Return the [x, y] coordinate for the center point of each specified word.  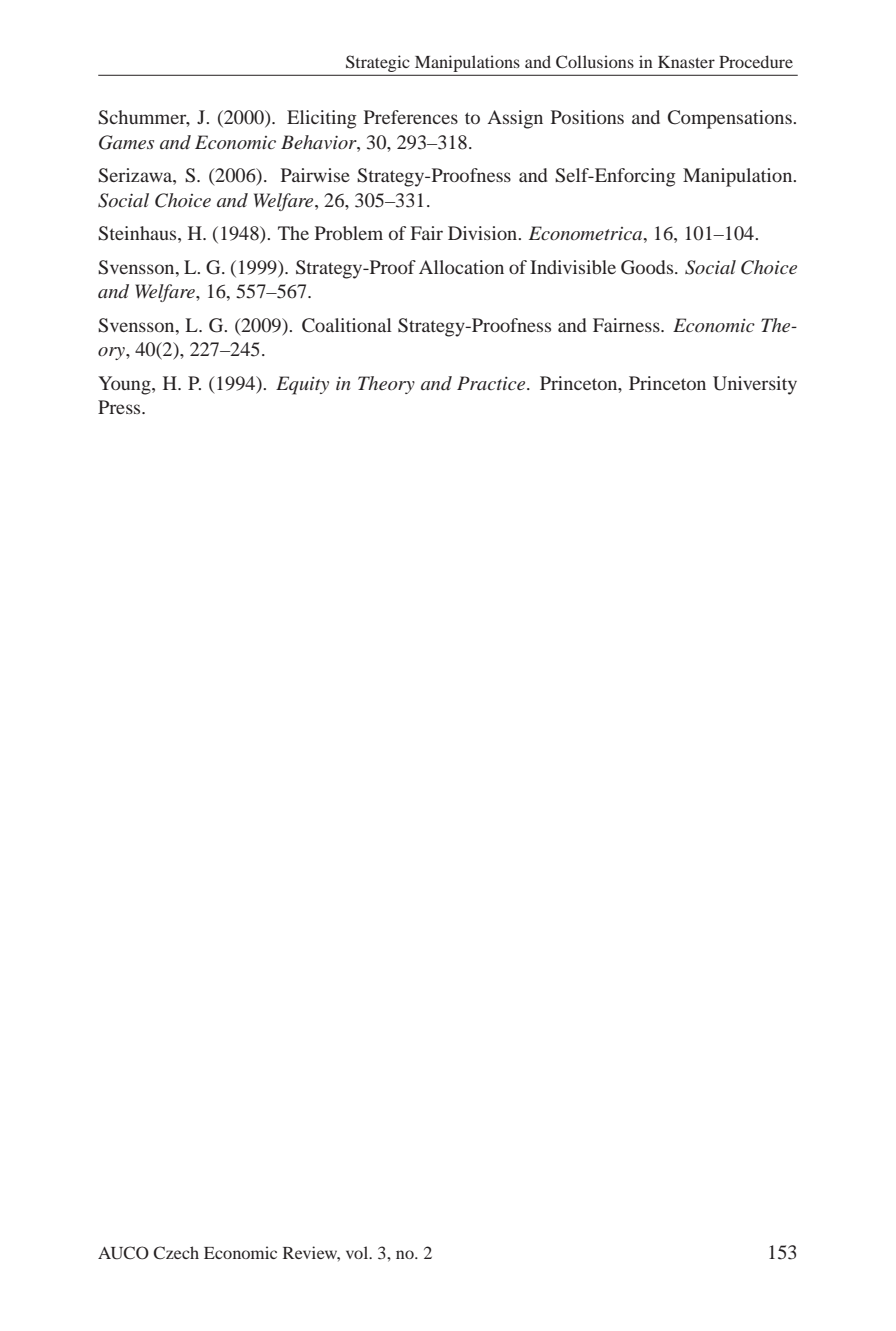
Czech [176, 1253]
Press [120, 407]
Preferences [411, 117]
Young [125, 385]
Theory [386, 385]
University [755, 385]
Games [126, 142]
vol [358, 1252]
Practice [492, 383]
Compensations [731, 119]
